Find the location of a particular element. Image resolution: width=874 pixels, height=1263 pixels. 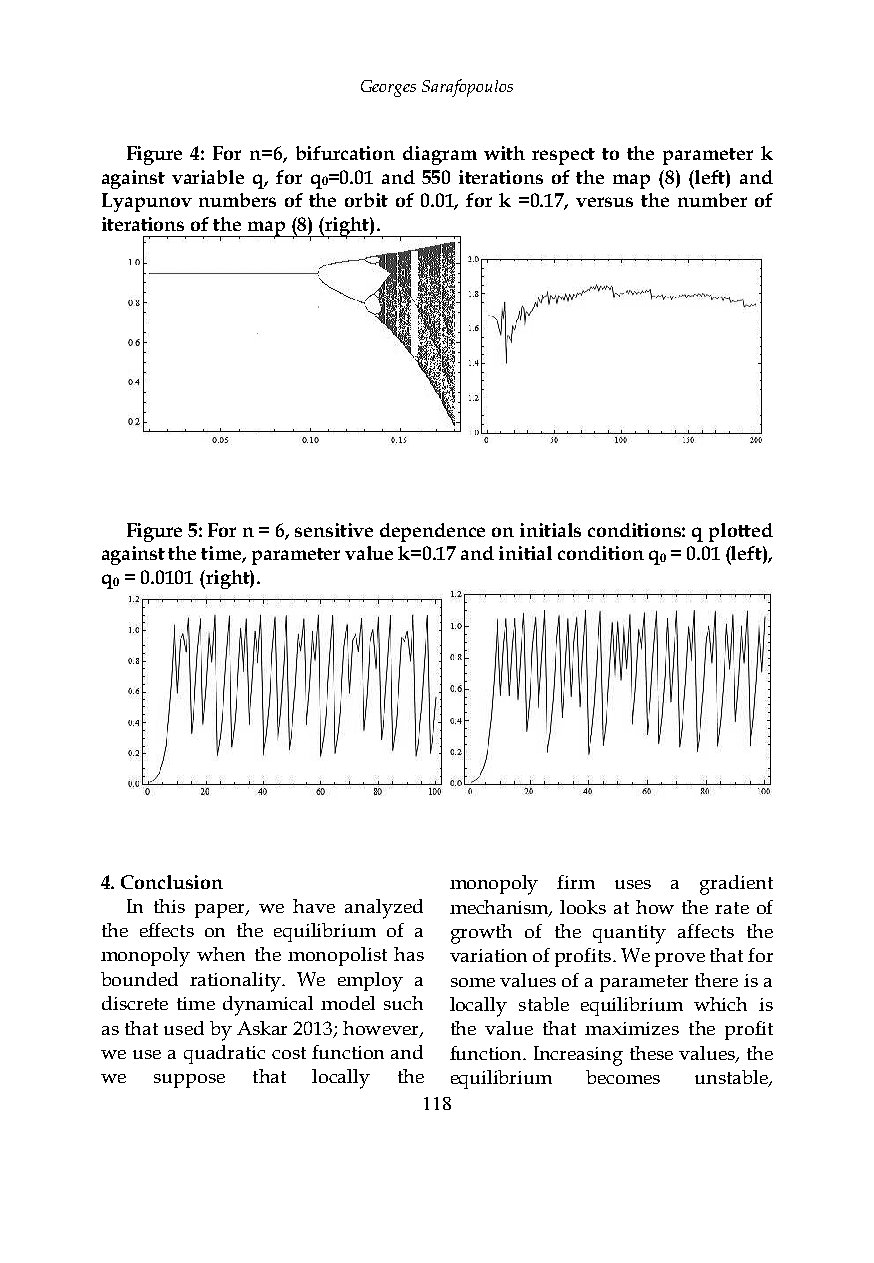

diagram is located at coordinates (440, 155).
